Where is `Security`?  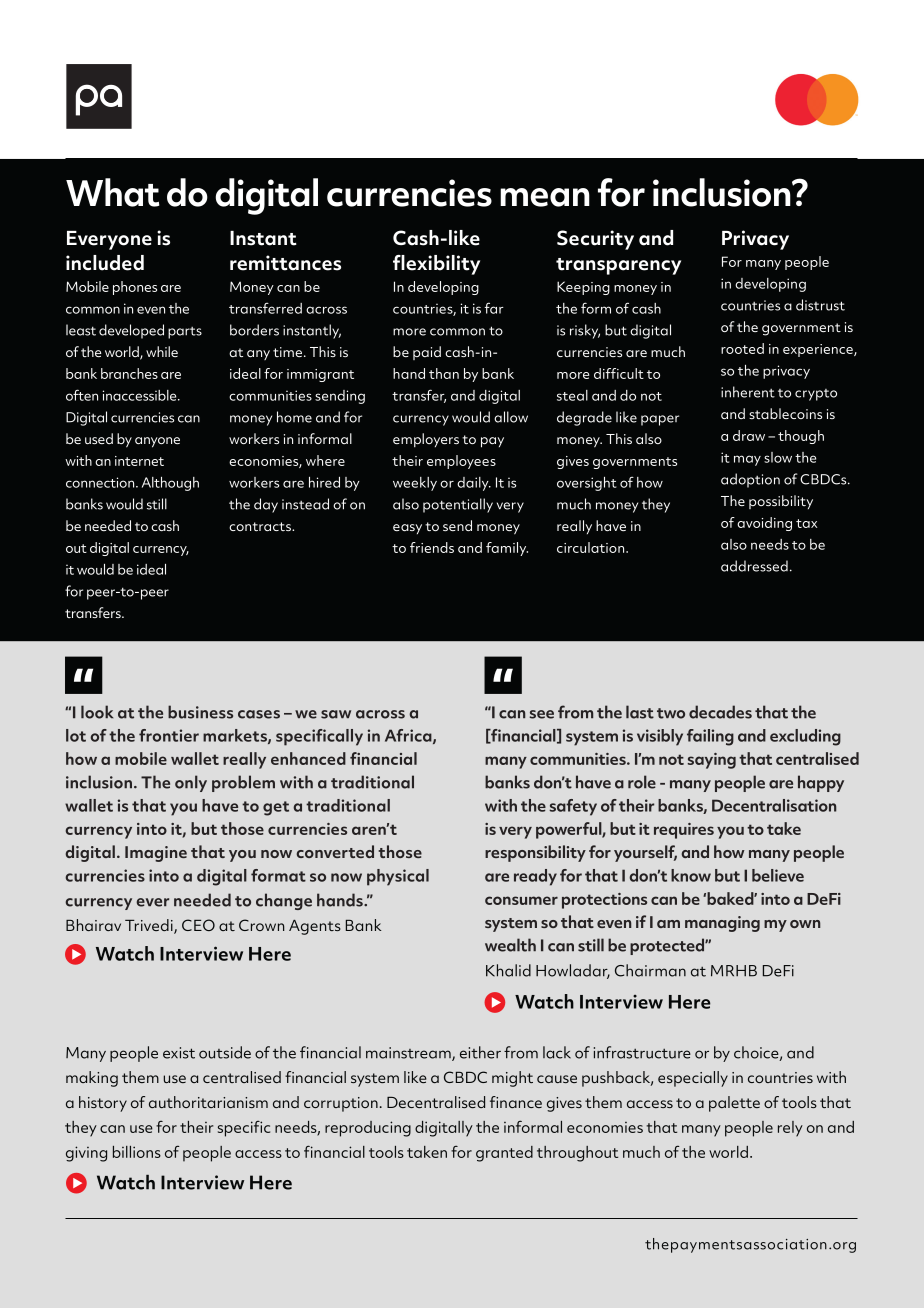
Security is located at coordinates (595, 240).
